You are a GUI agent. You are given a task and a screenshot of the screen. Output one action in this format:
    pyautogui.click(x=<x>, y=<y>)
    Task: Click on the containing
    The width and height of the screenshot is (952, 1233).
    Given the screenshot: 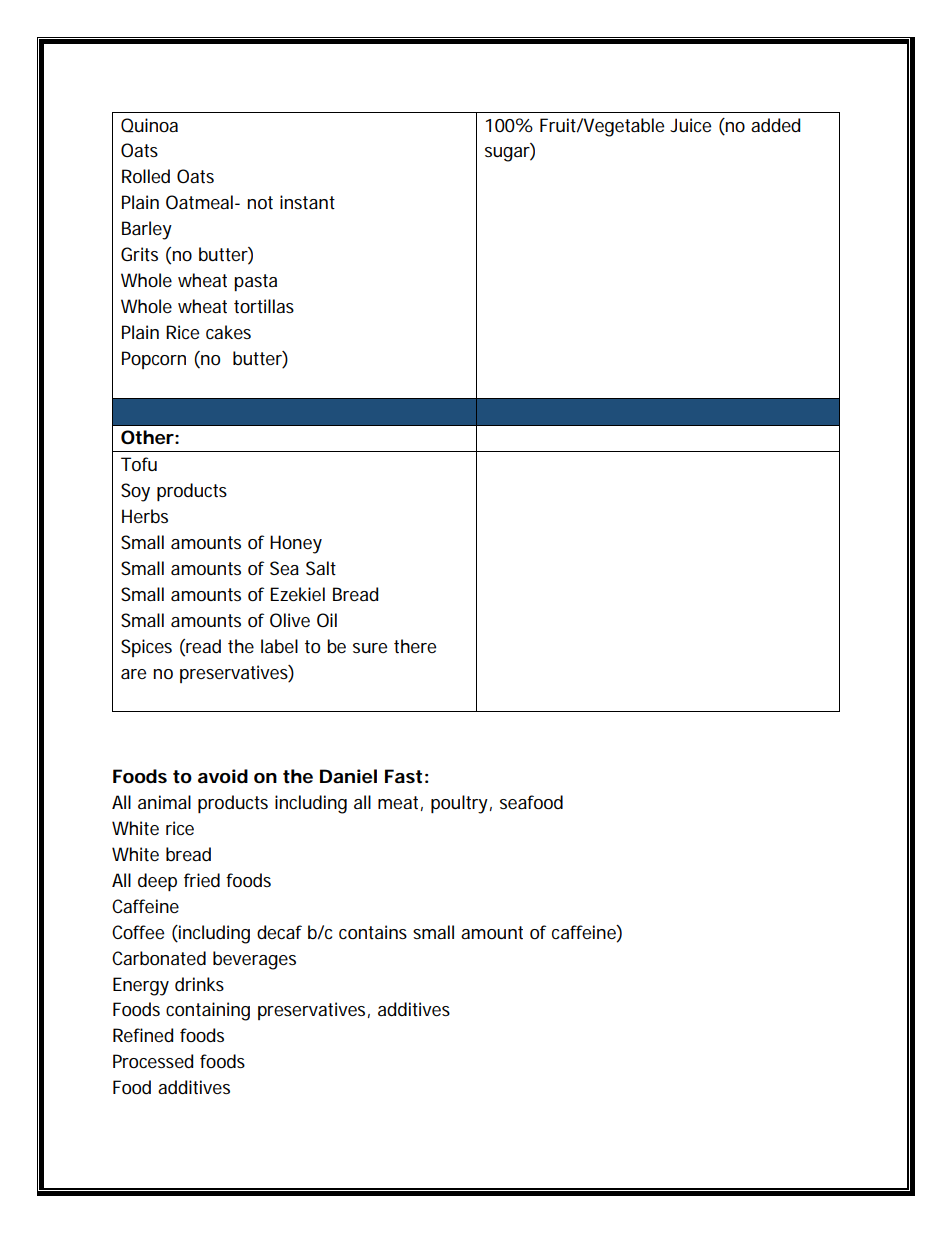 What is the action you would take?
    pyautogui.click(x=208, y=1011)
